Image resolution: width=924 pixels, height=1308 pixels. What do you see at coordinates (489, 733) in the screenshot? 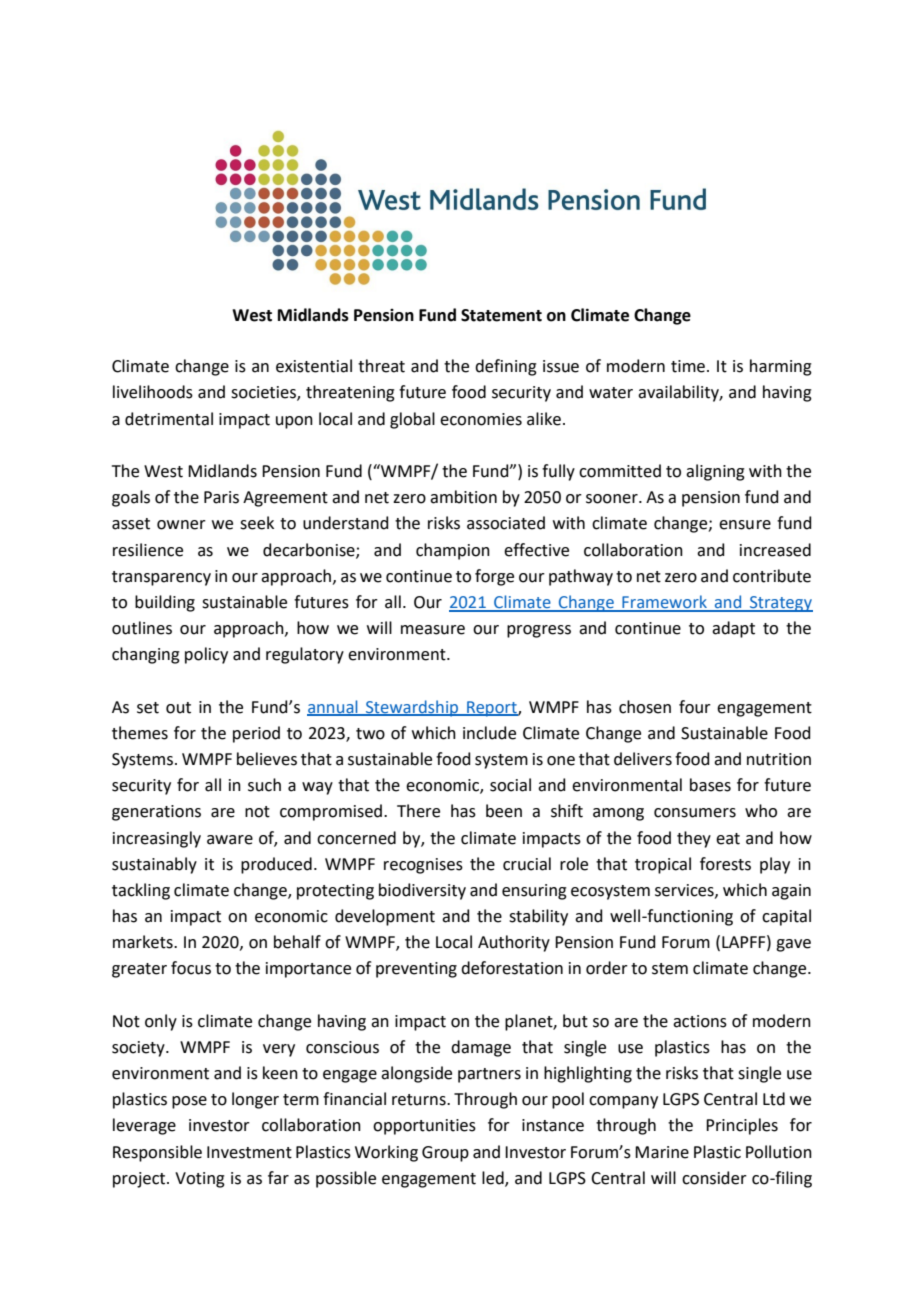
I see `include` at bounding box center [489, 733].
